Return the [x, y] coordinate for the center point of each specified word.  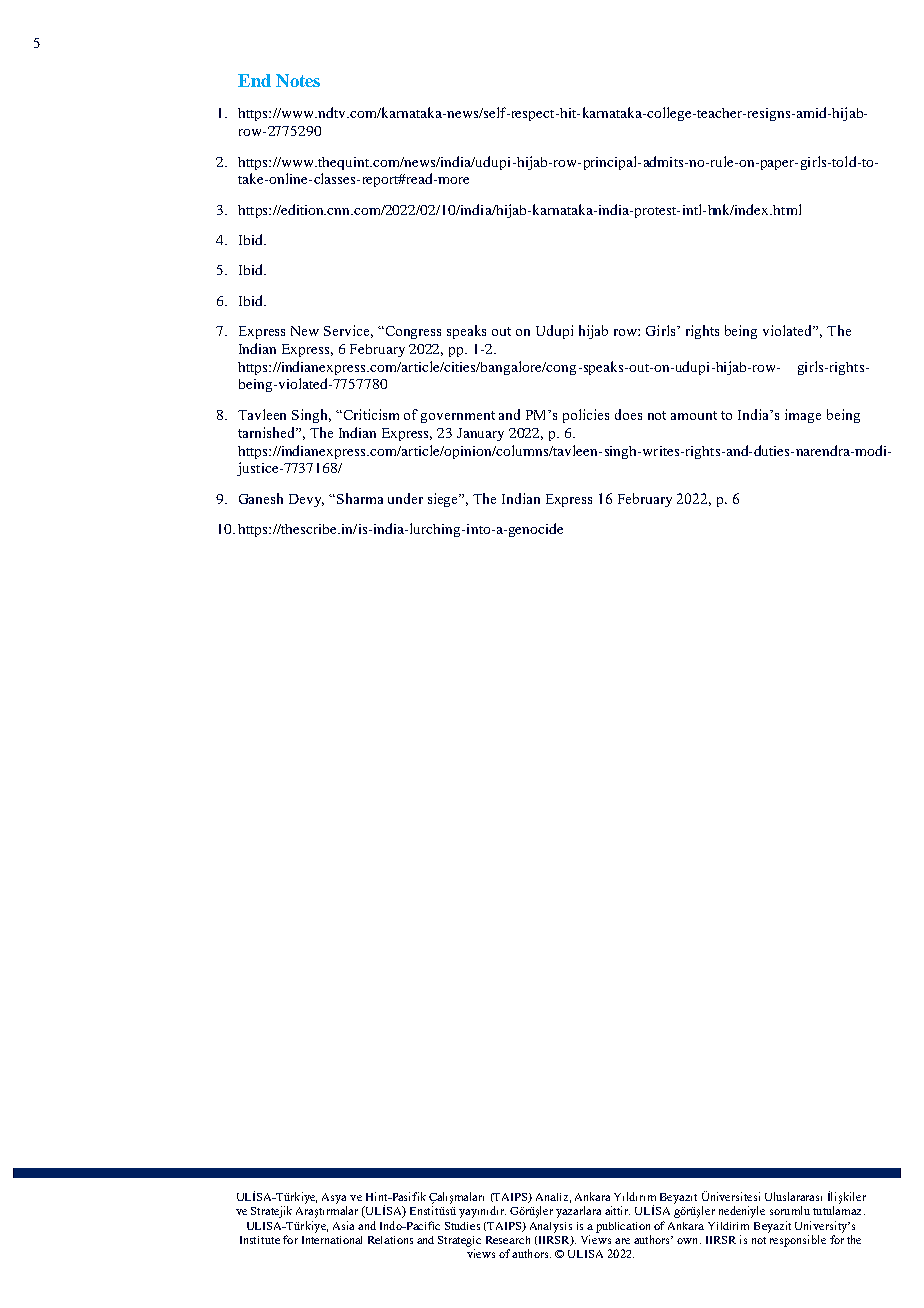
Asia [343, 1225]
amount [694, 415]
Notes [298, 80]
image [803, 416]
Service [348, 331]
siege [444, 500]
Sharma [360, 498]
